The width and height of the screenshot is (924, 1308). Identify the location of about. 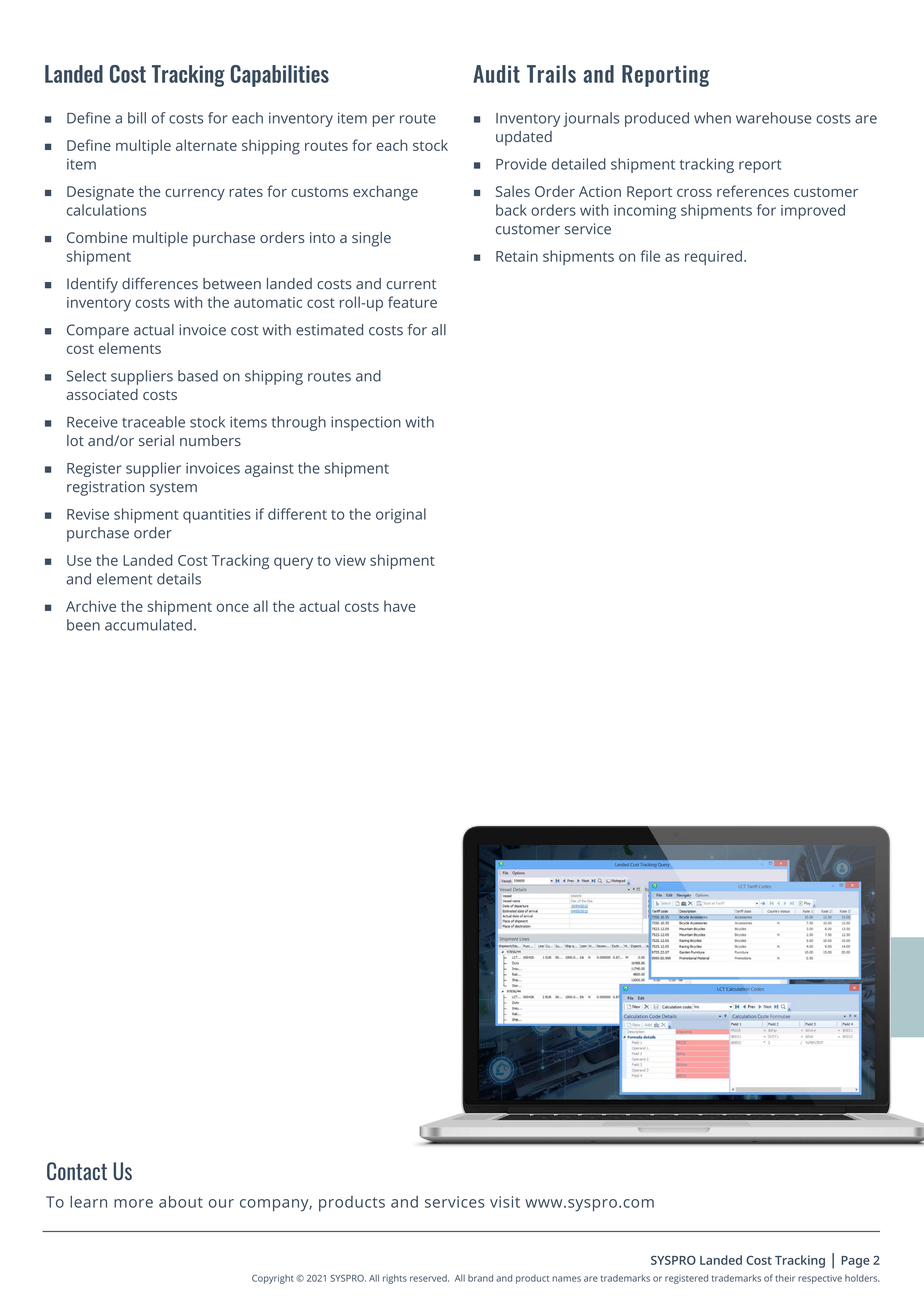
(181, 1202).
